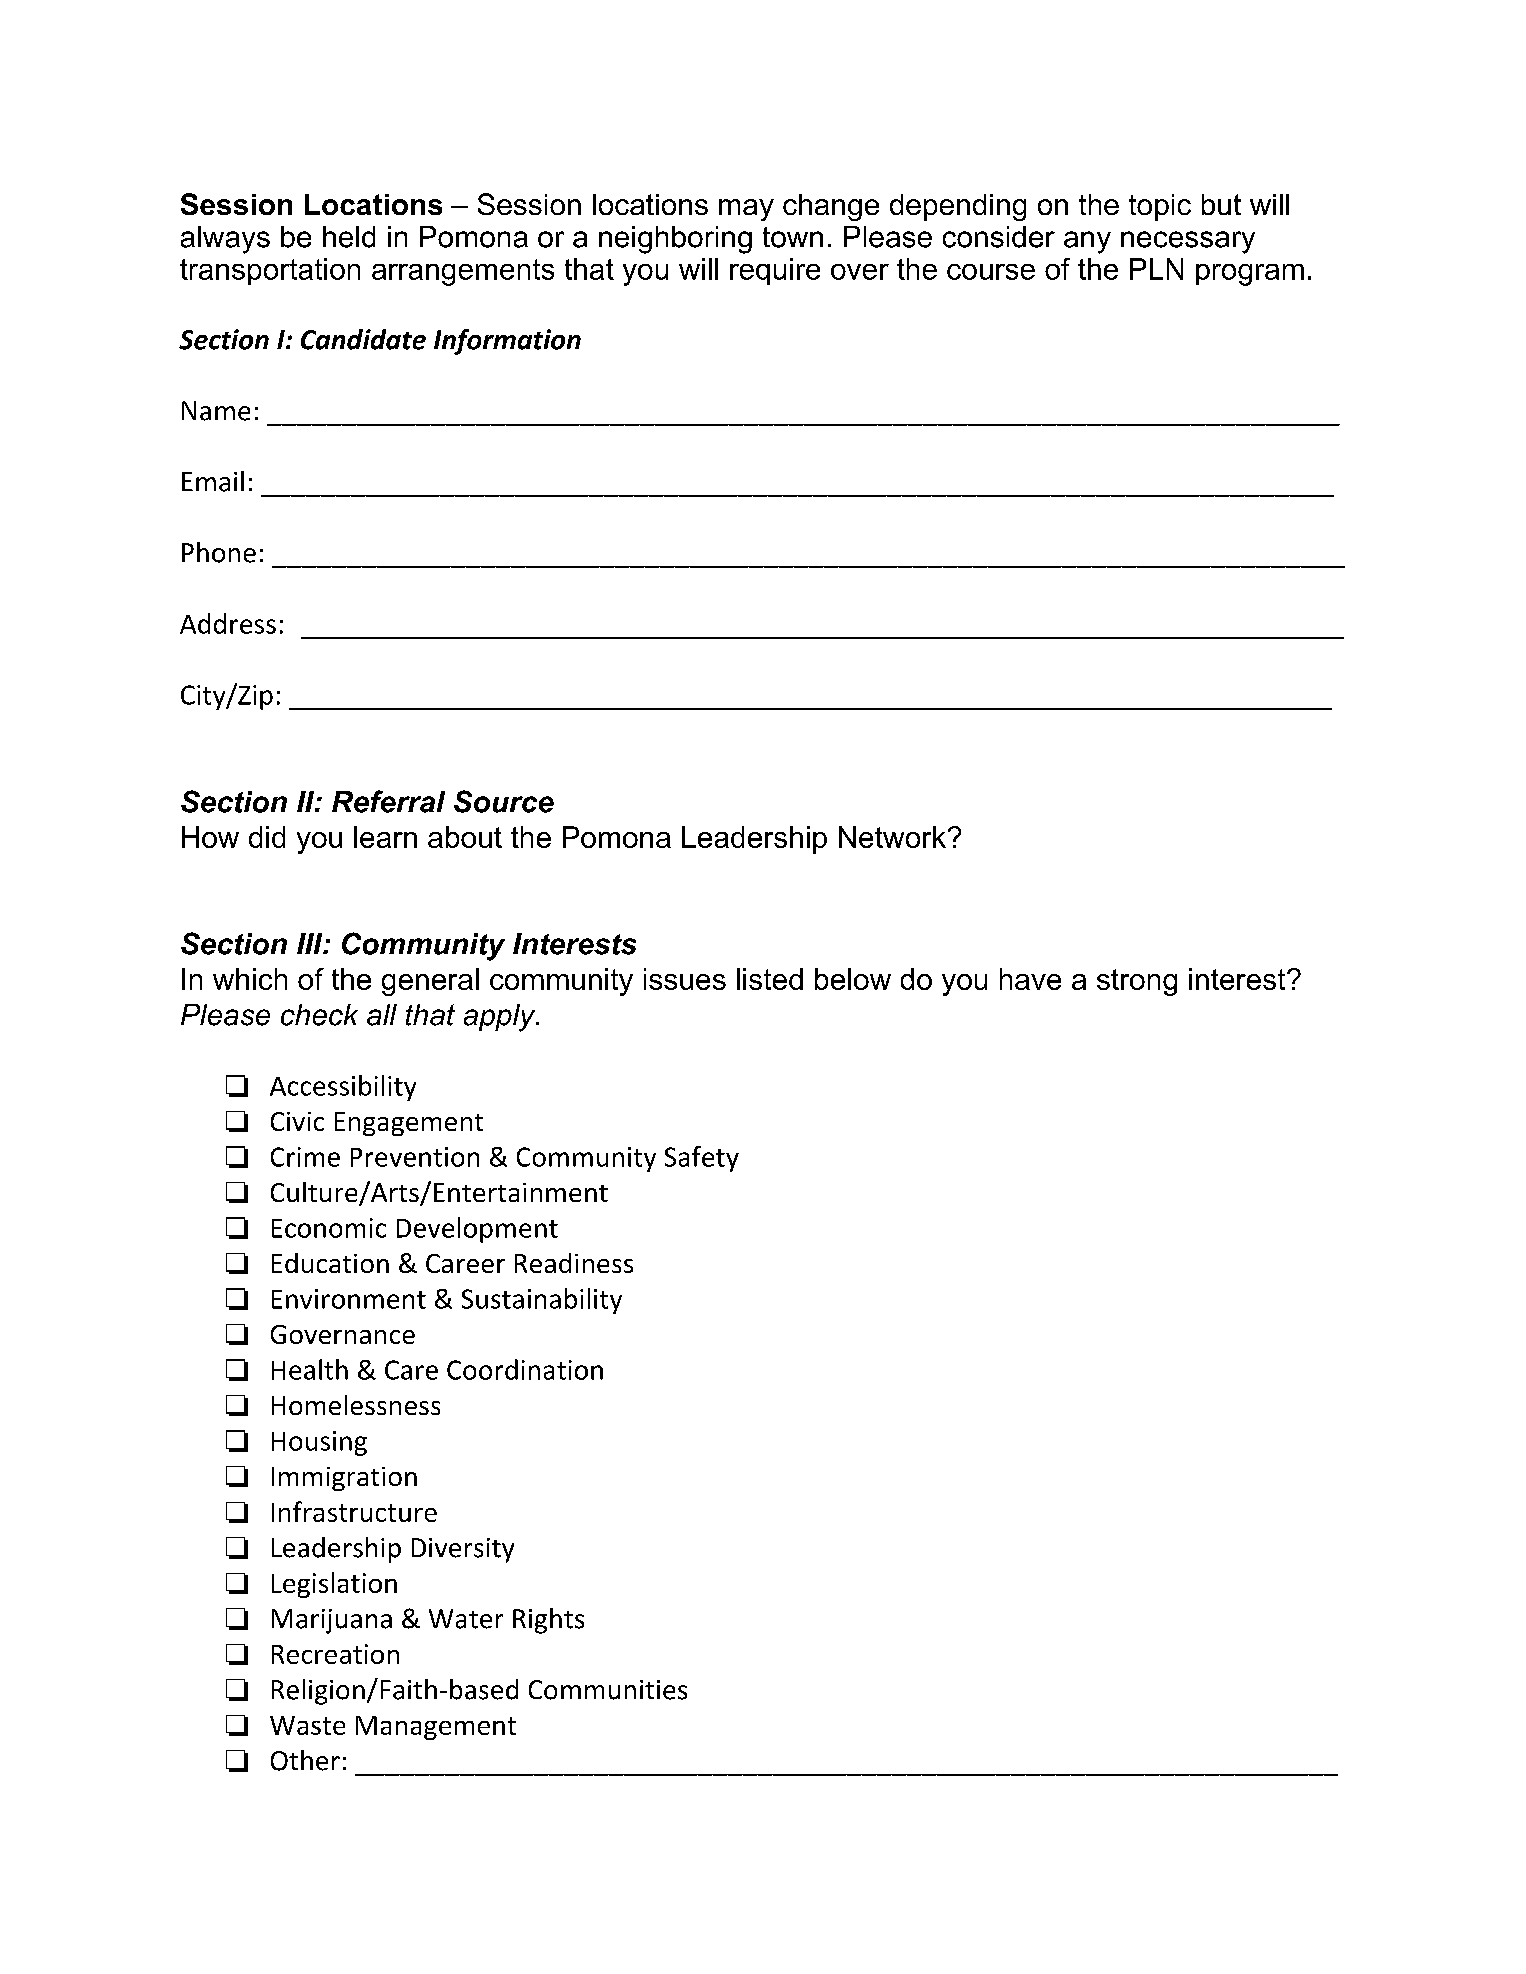 This document has width=1526, height=1974. Describe the element at coordinates (507, 342) in the document. I see `Information` at that location.
